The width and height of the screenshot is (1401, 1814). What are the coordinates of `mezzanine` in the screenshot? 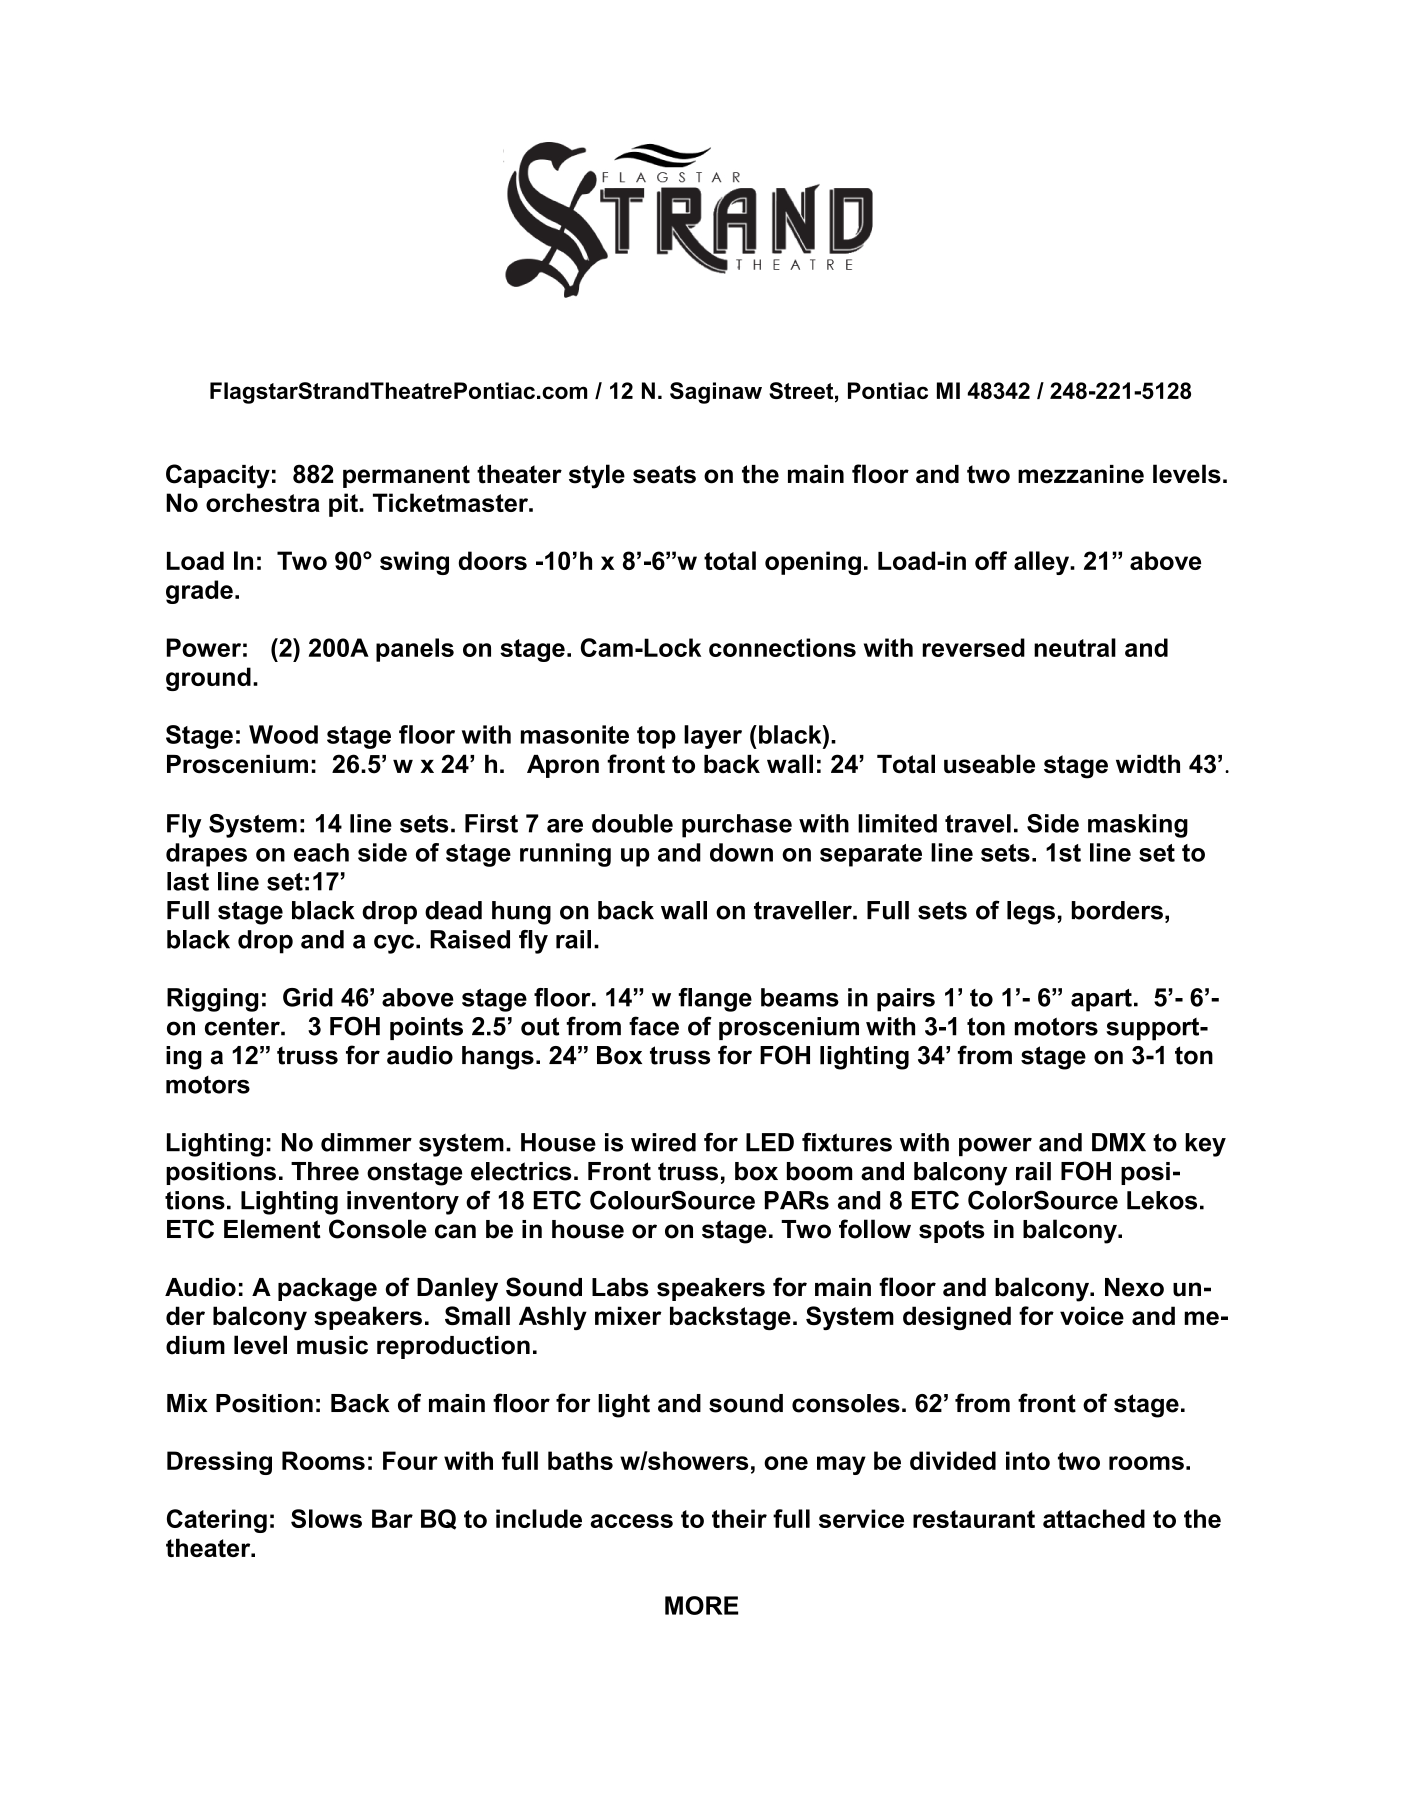 It's located at (1081, 474).
